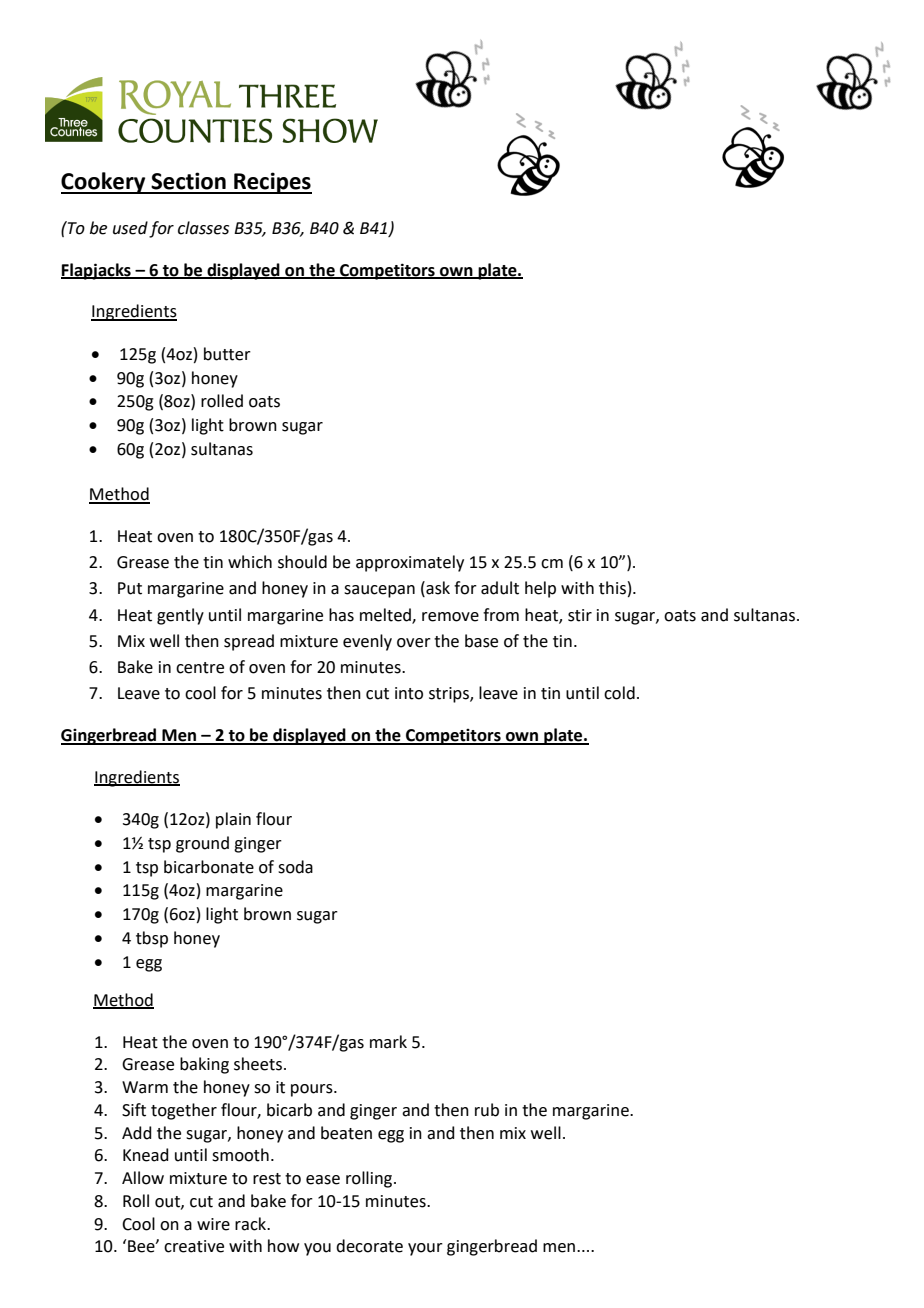  I want to click on classes, so click(203, 228).
